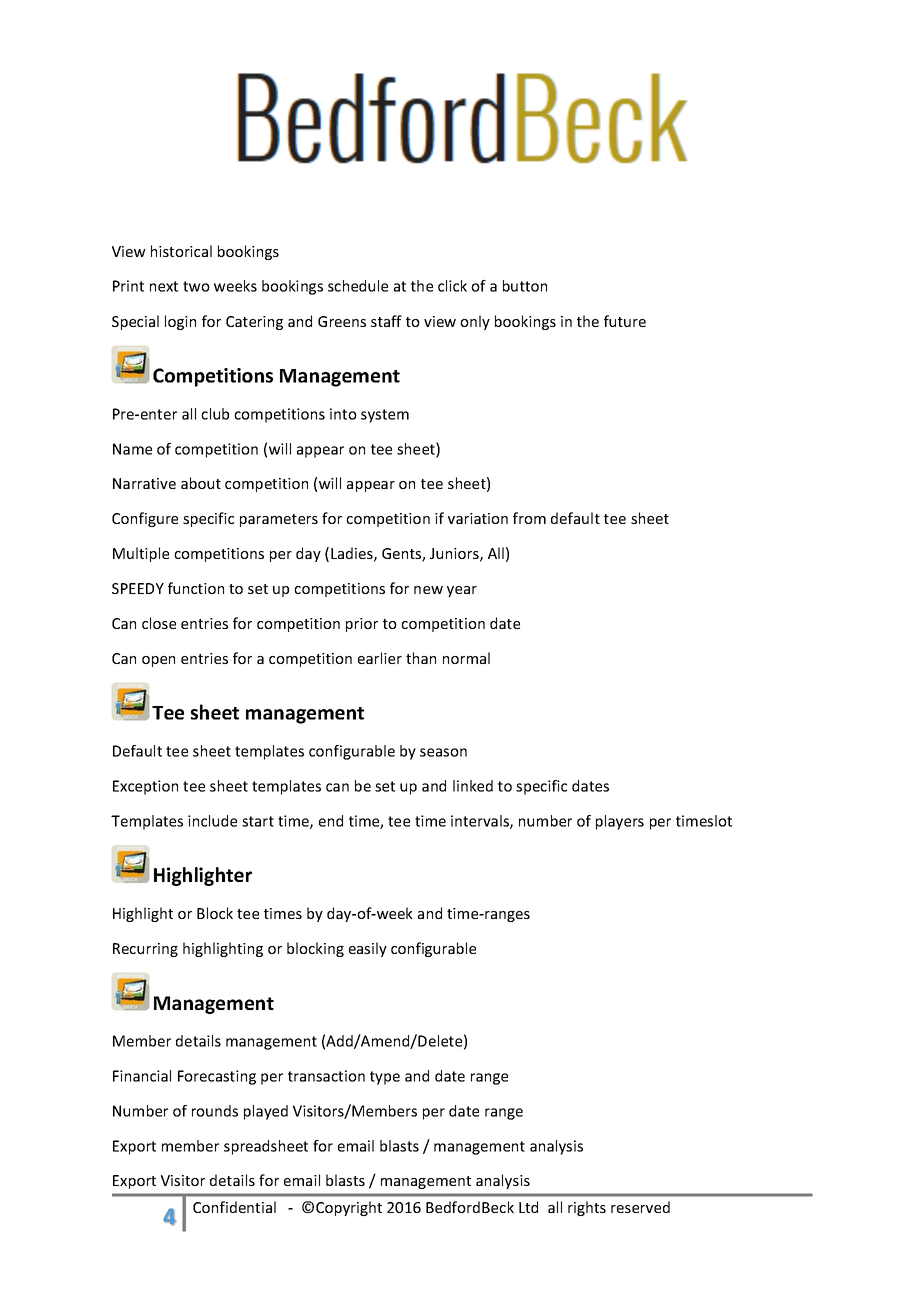 The height and width of the document is (1307, 924). I want to click on two, so click(196, 286).
